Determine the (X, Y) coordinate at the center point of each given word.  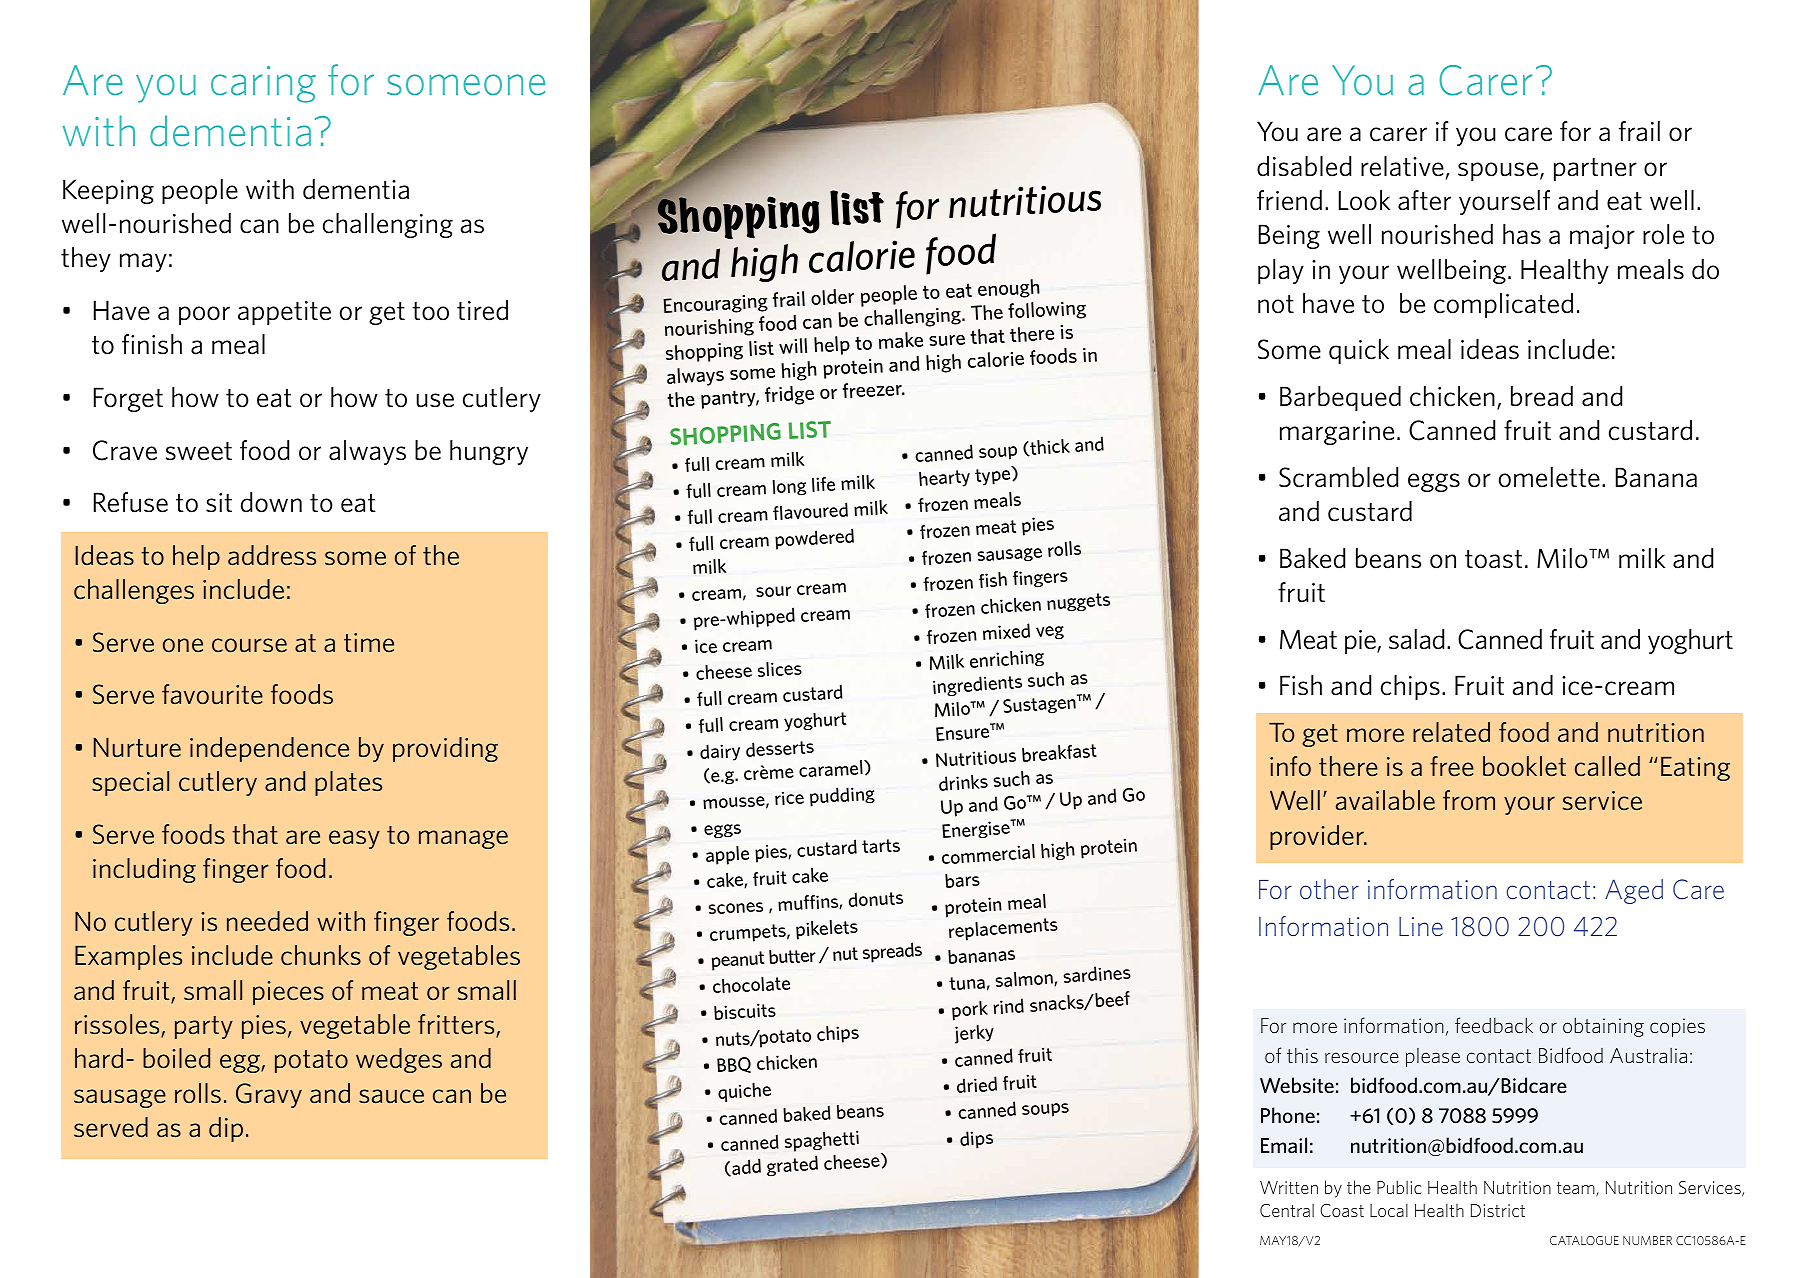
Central (1287, 1210)
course (249, 645)
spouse (1498, 171)
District (1498, 1210)
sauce (391, 1096)
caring (263, 84)
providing (445, 749)
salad (1416, 639)
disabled (1304, 166)
